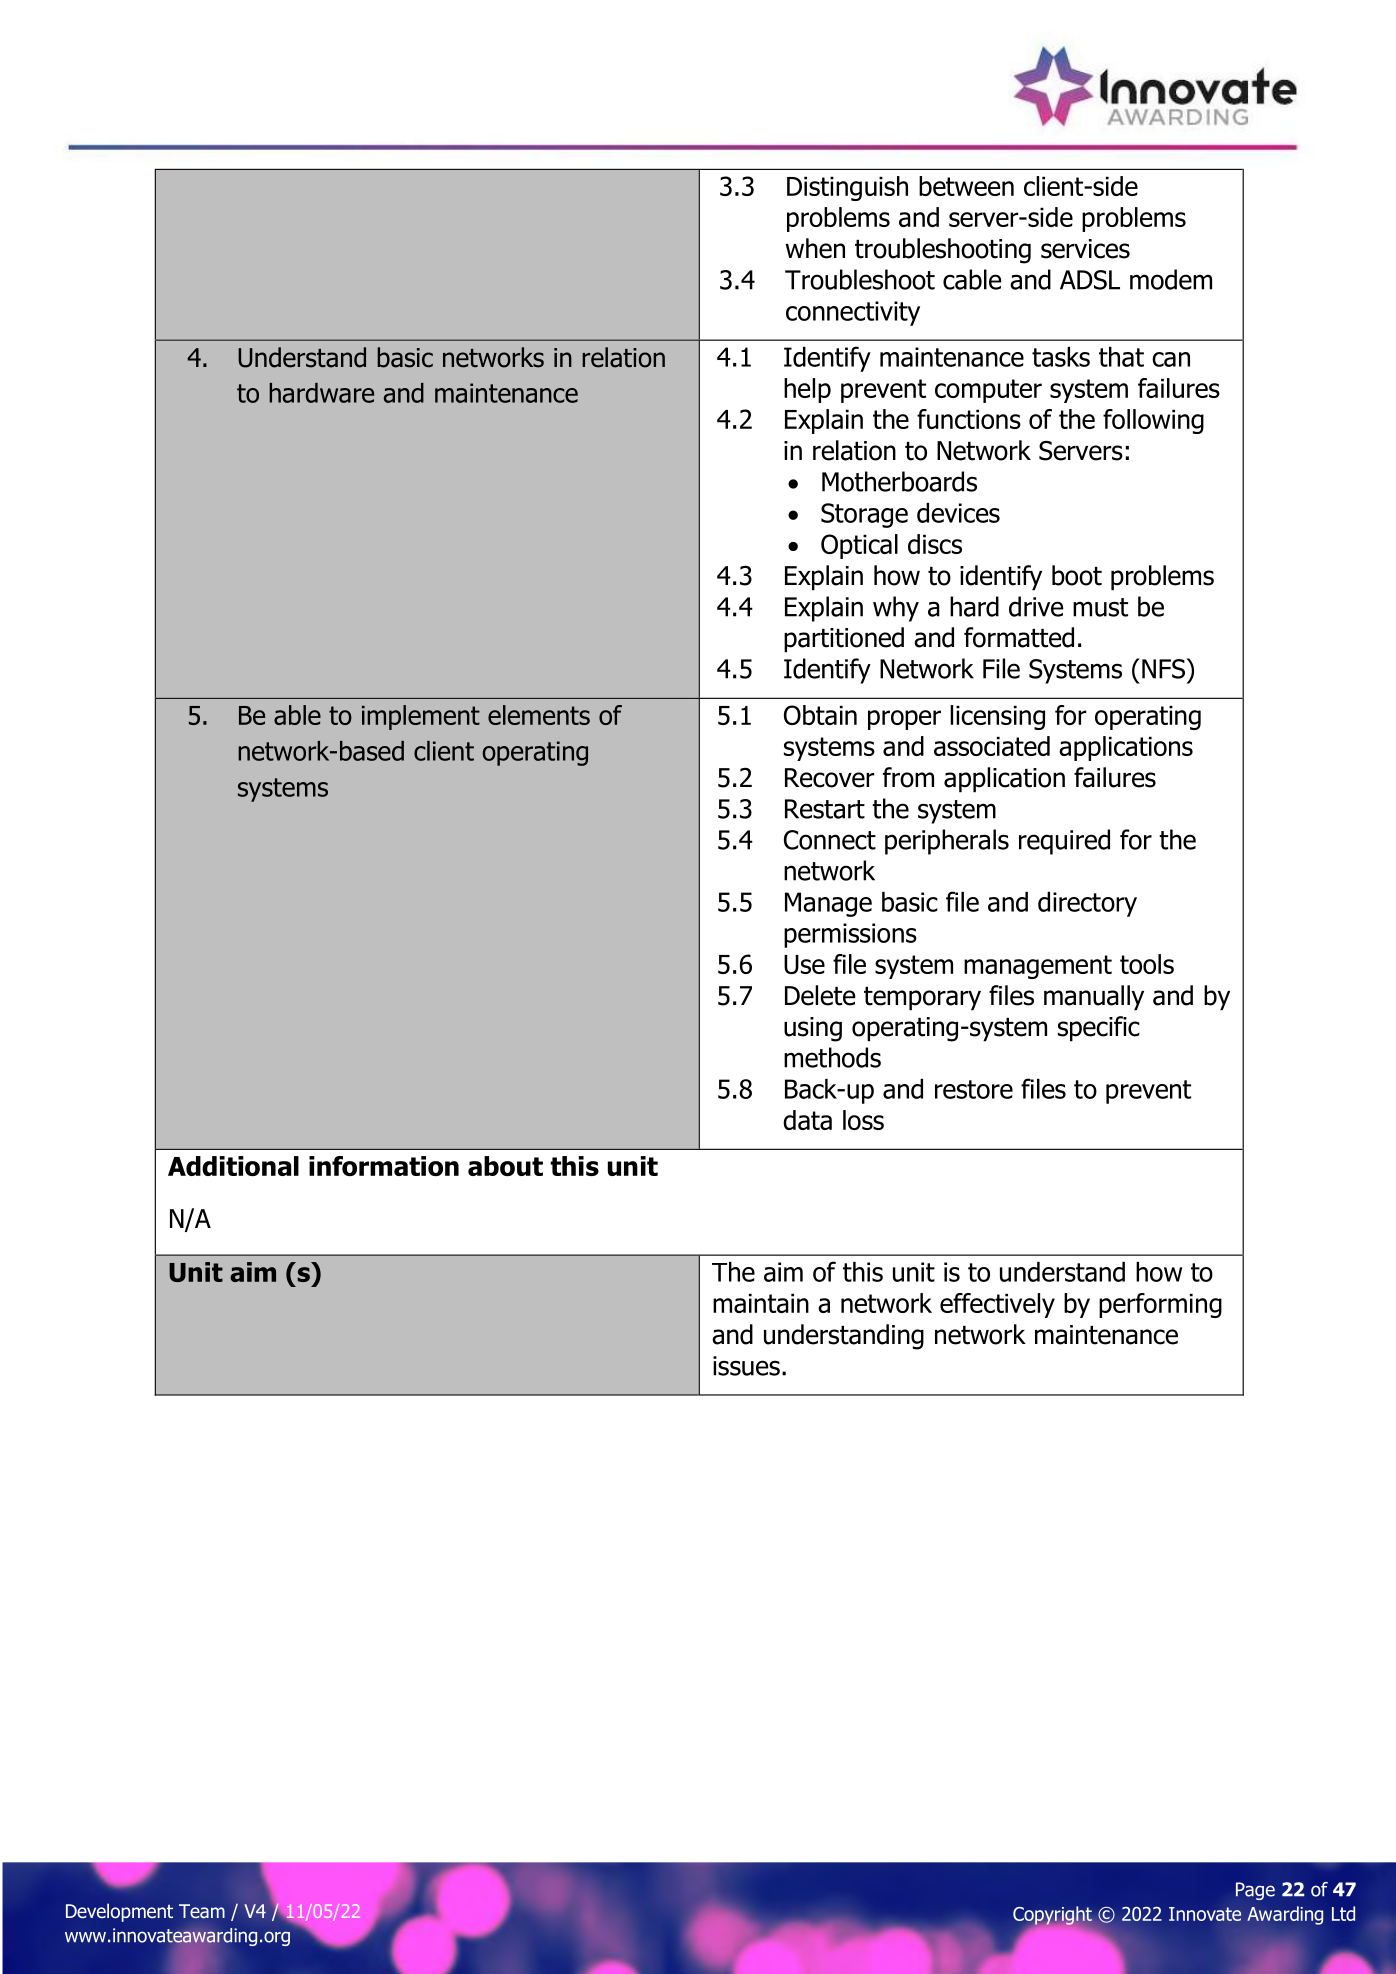 The width and height of the screenshot is (1396, 1974). I want to click on when, so click(815, 248).
